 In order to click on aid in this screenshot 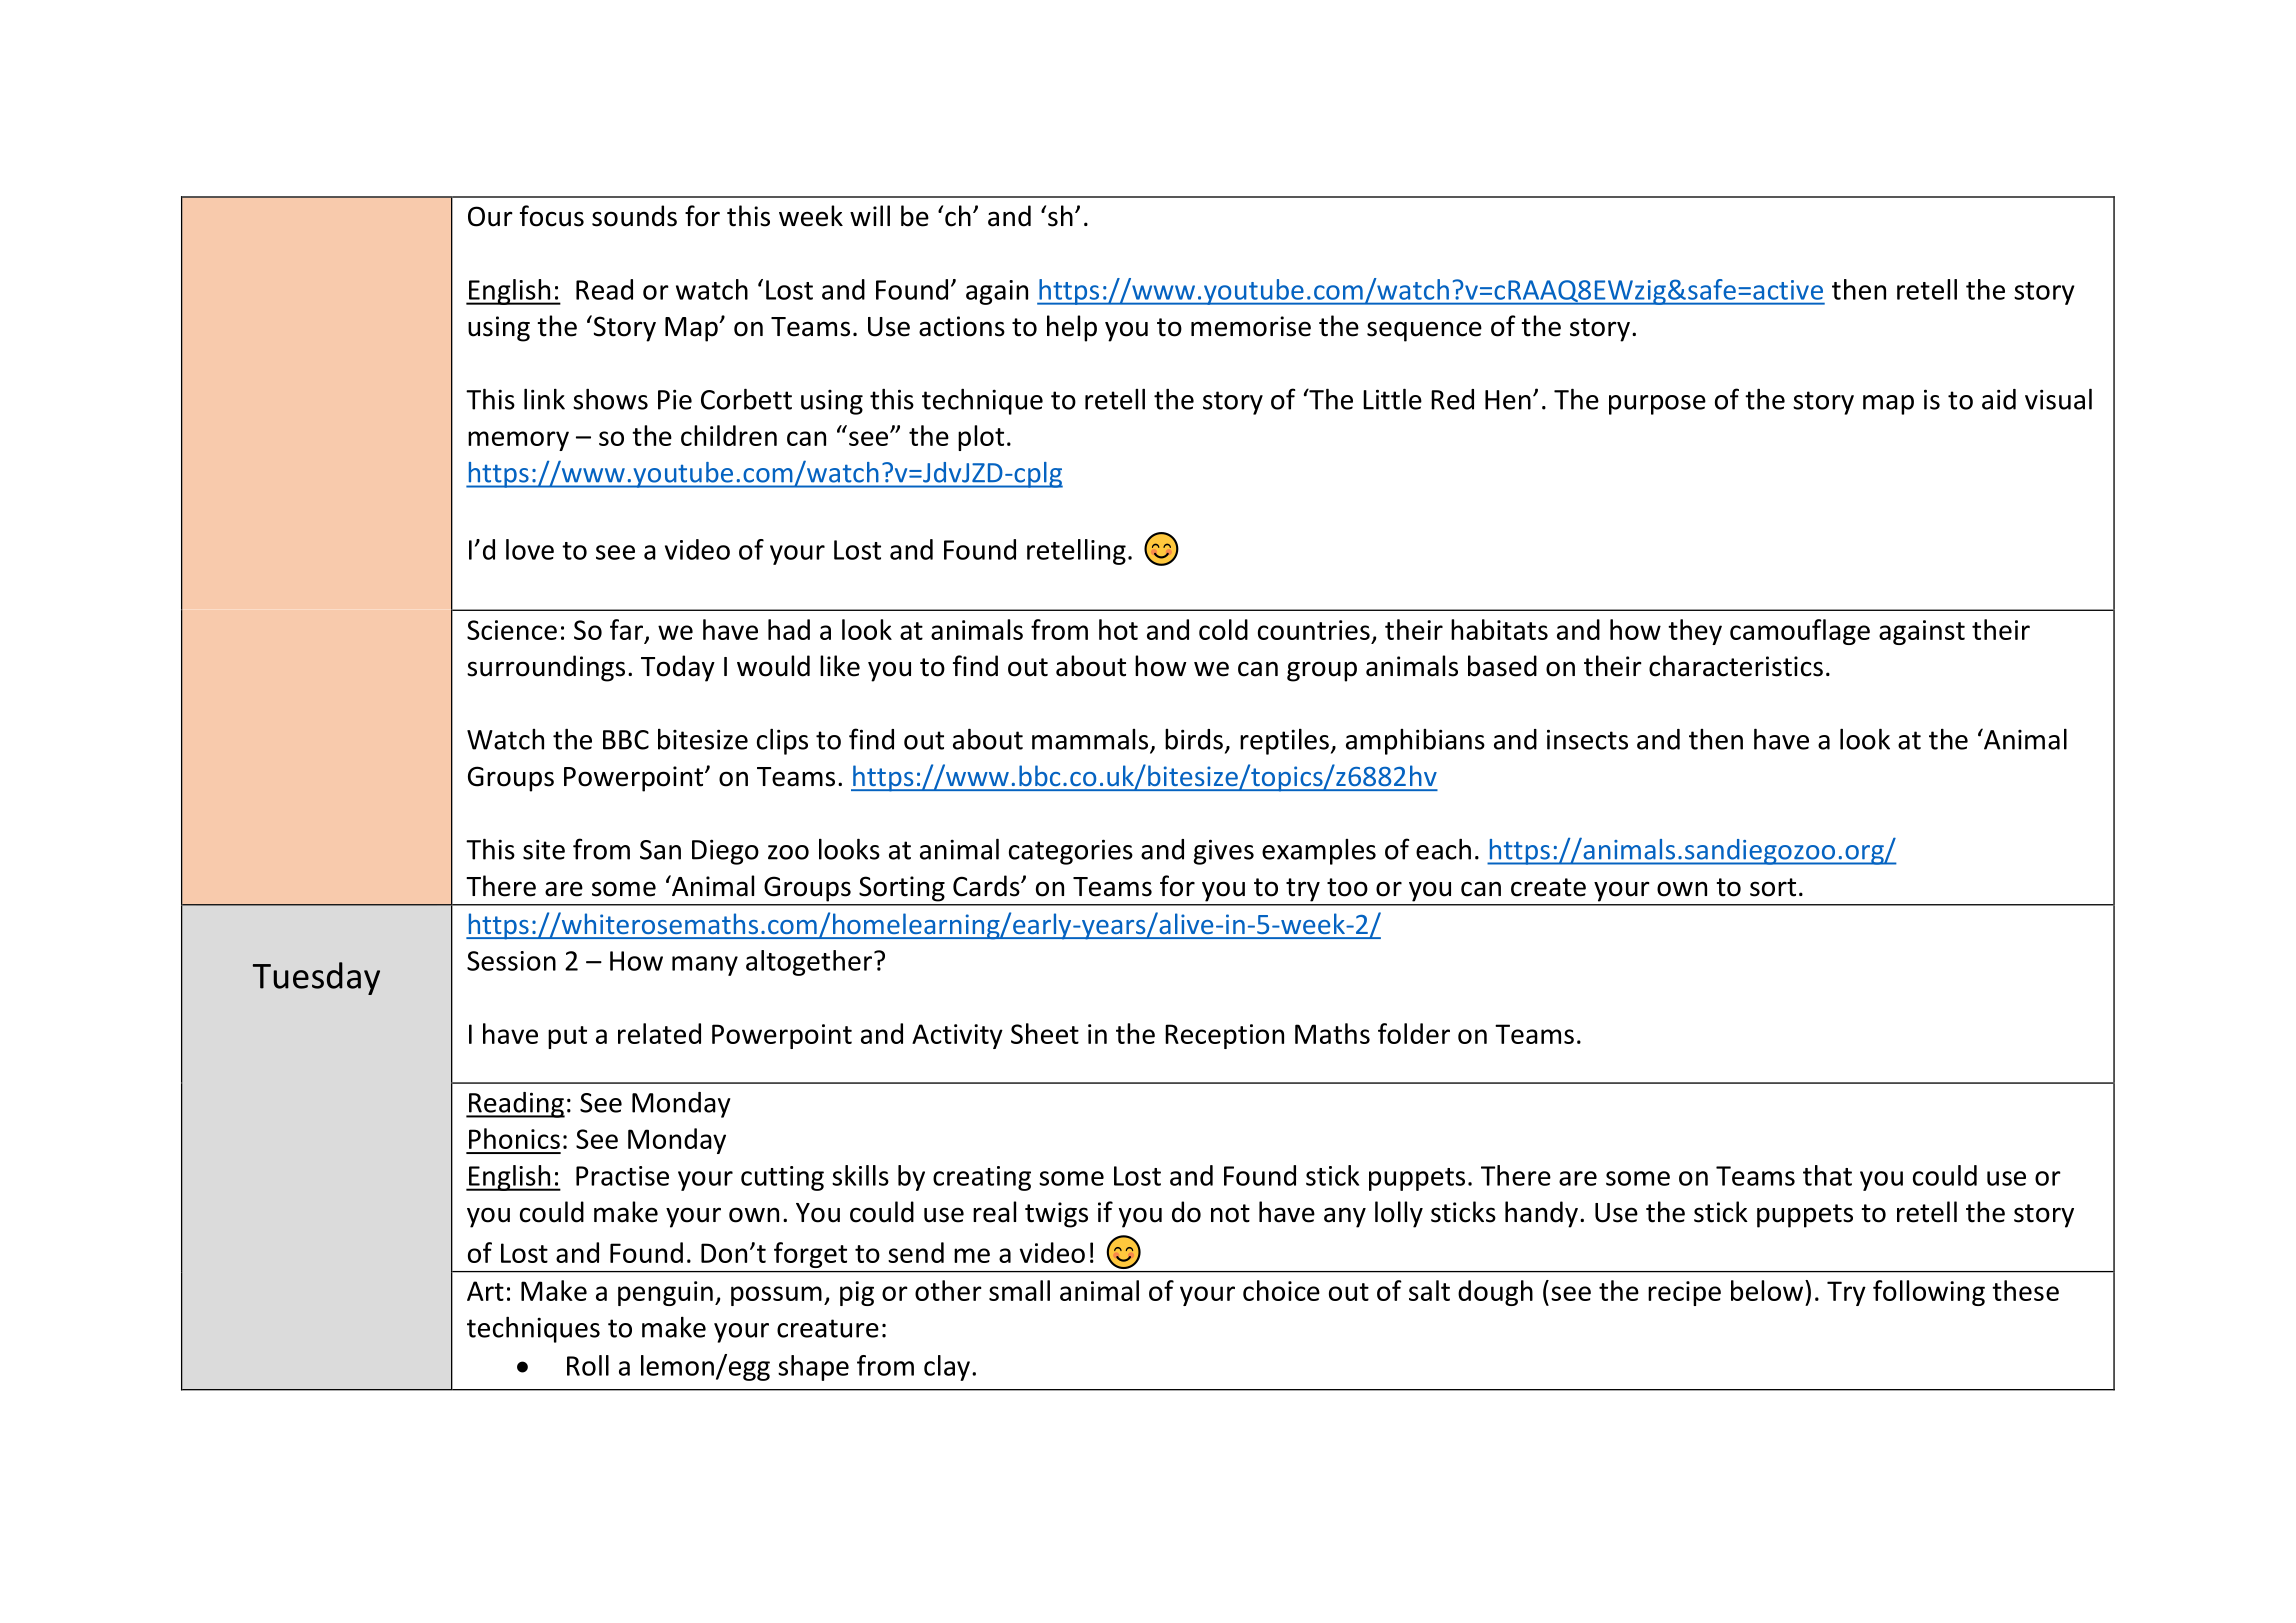, I will do `click(1999, 399)`.
